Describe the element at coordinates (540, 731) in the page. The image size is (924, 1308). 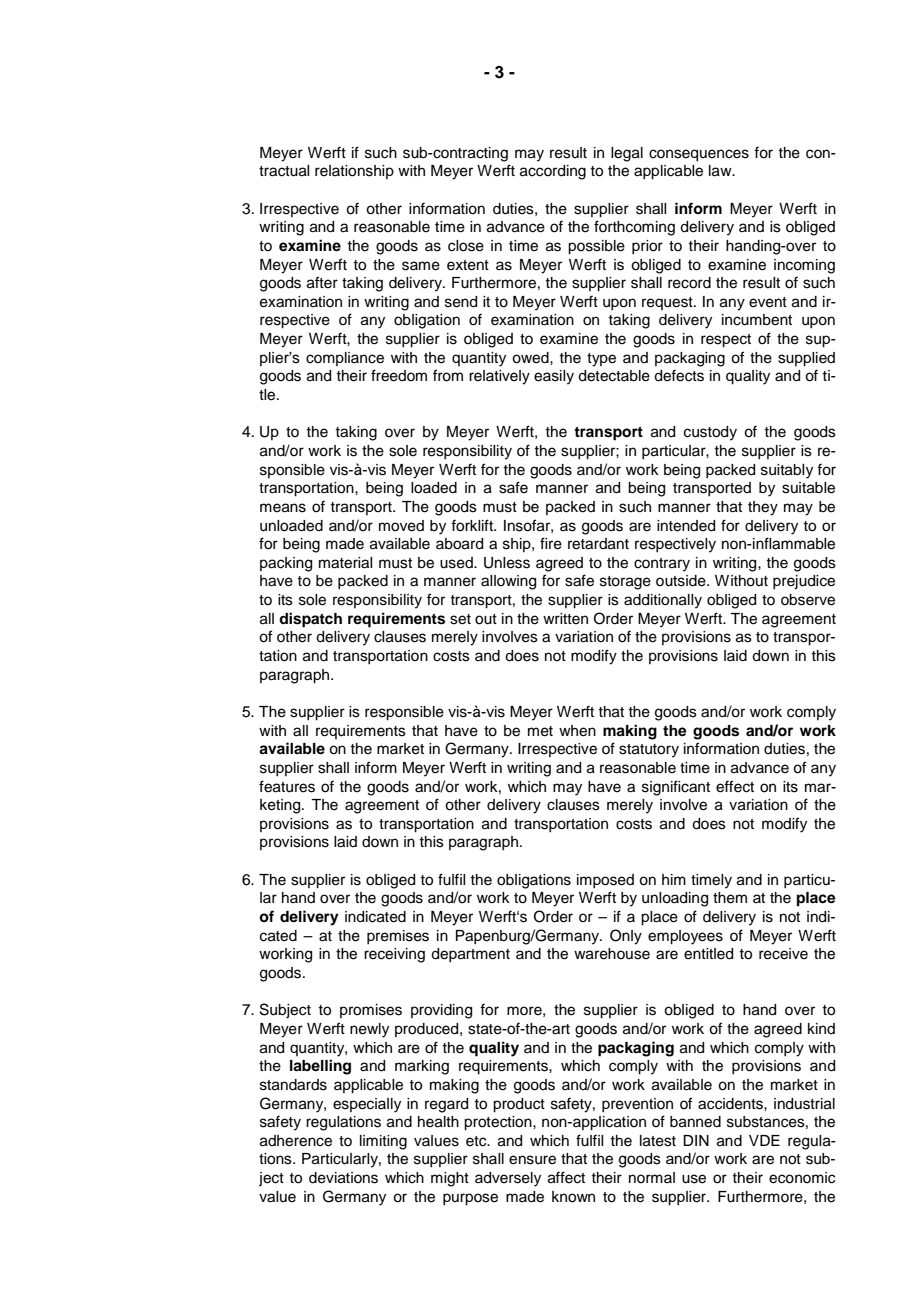
I see `met` at that location.
